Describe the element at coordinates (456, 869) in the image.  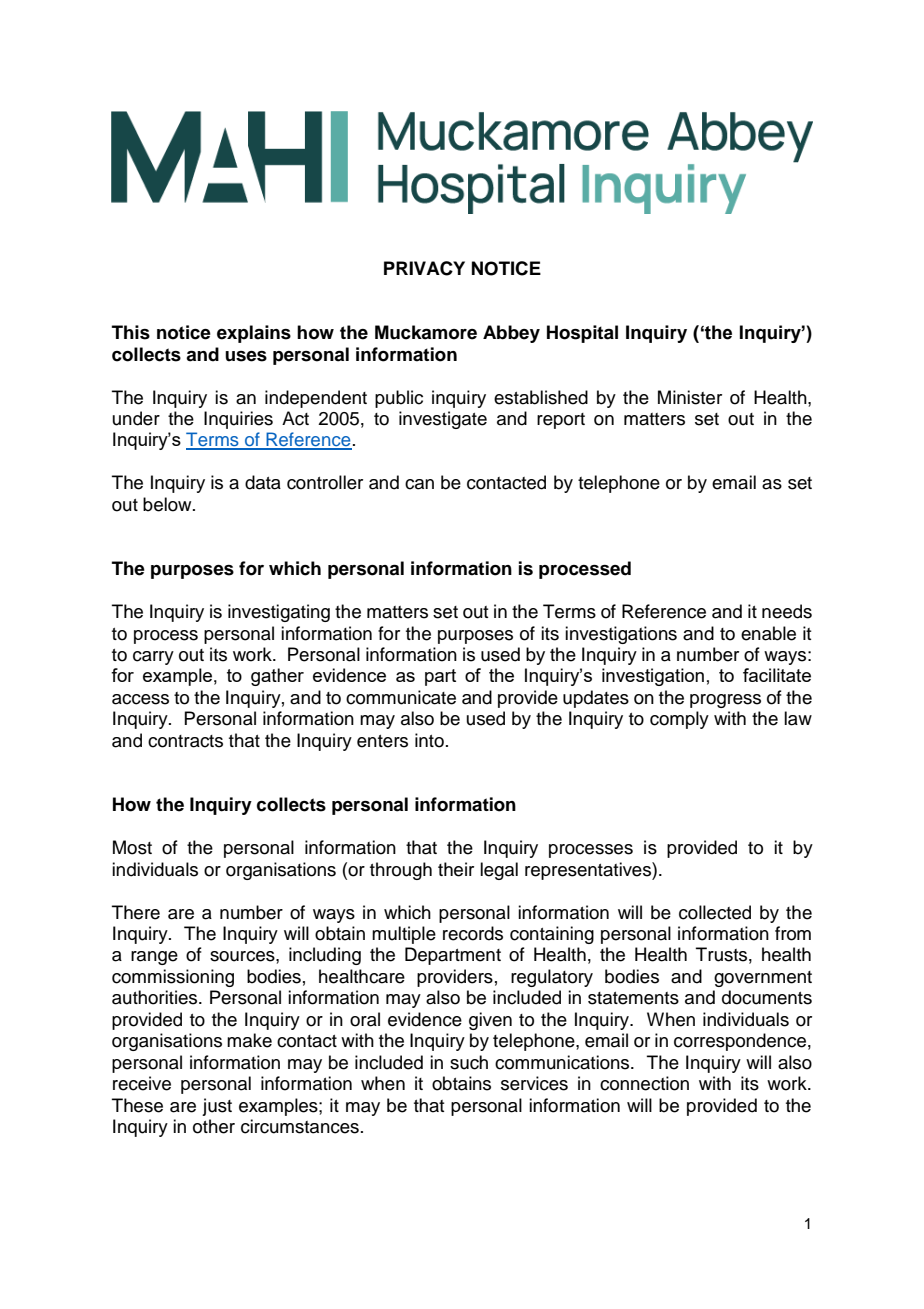
I see `their` at that location.
